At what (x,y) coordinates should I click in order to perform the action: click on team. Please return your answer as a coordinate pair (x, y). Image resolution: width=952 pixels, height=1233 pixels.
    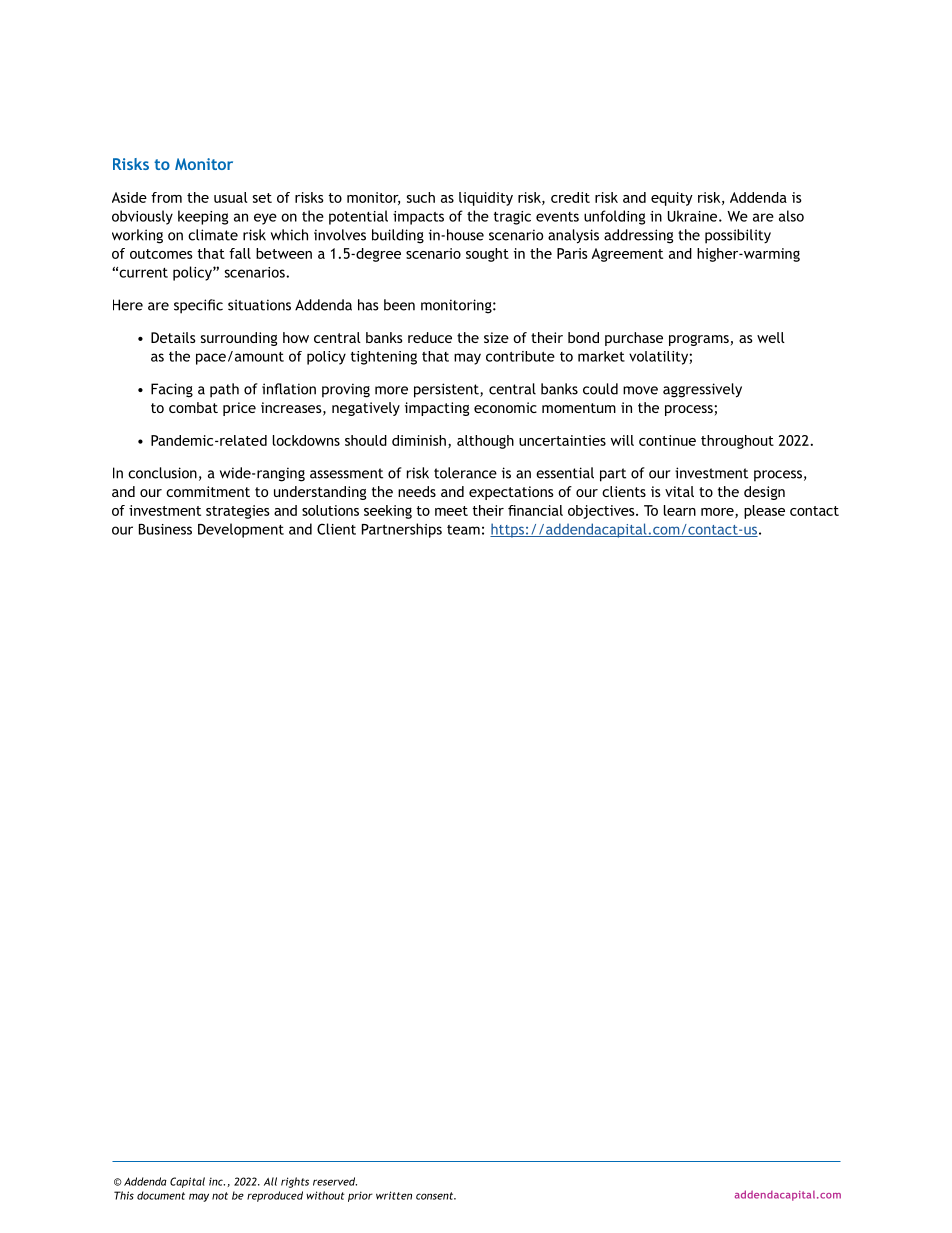
    Looking at the image, I should click on (463, 530).
